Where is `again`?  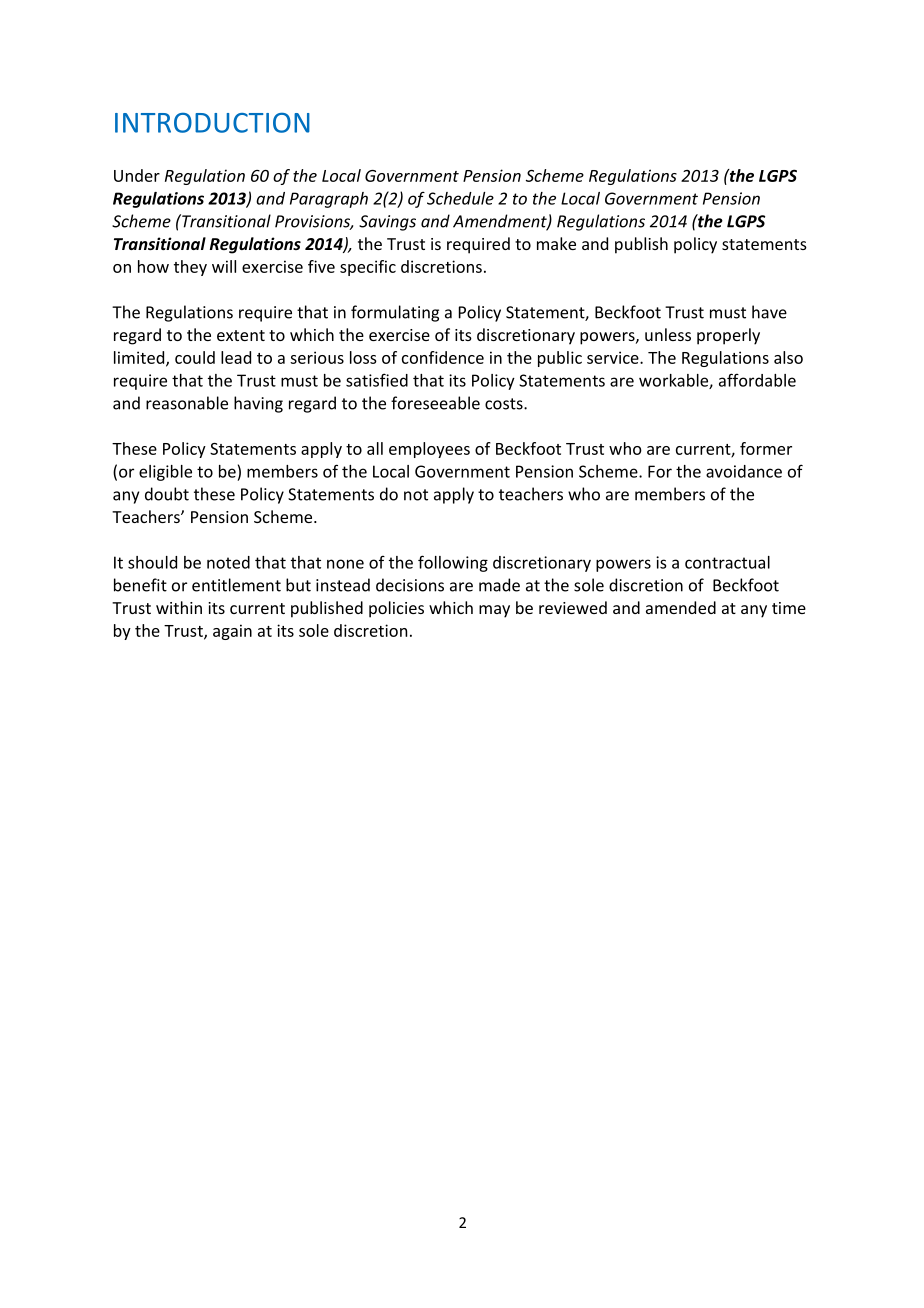
again is located at coordinates (232, 632).
